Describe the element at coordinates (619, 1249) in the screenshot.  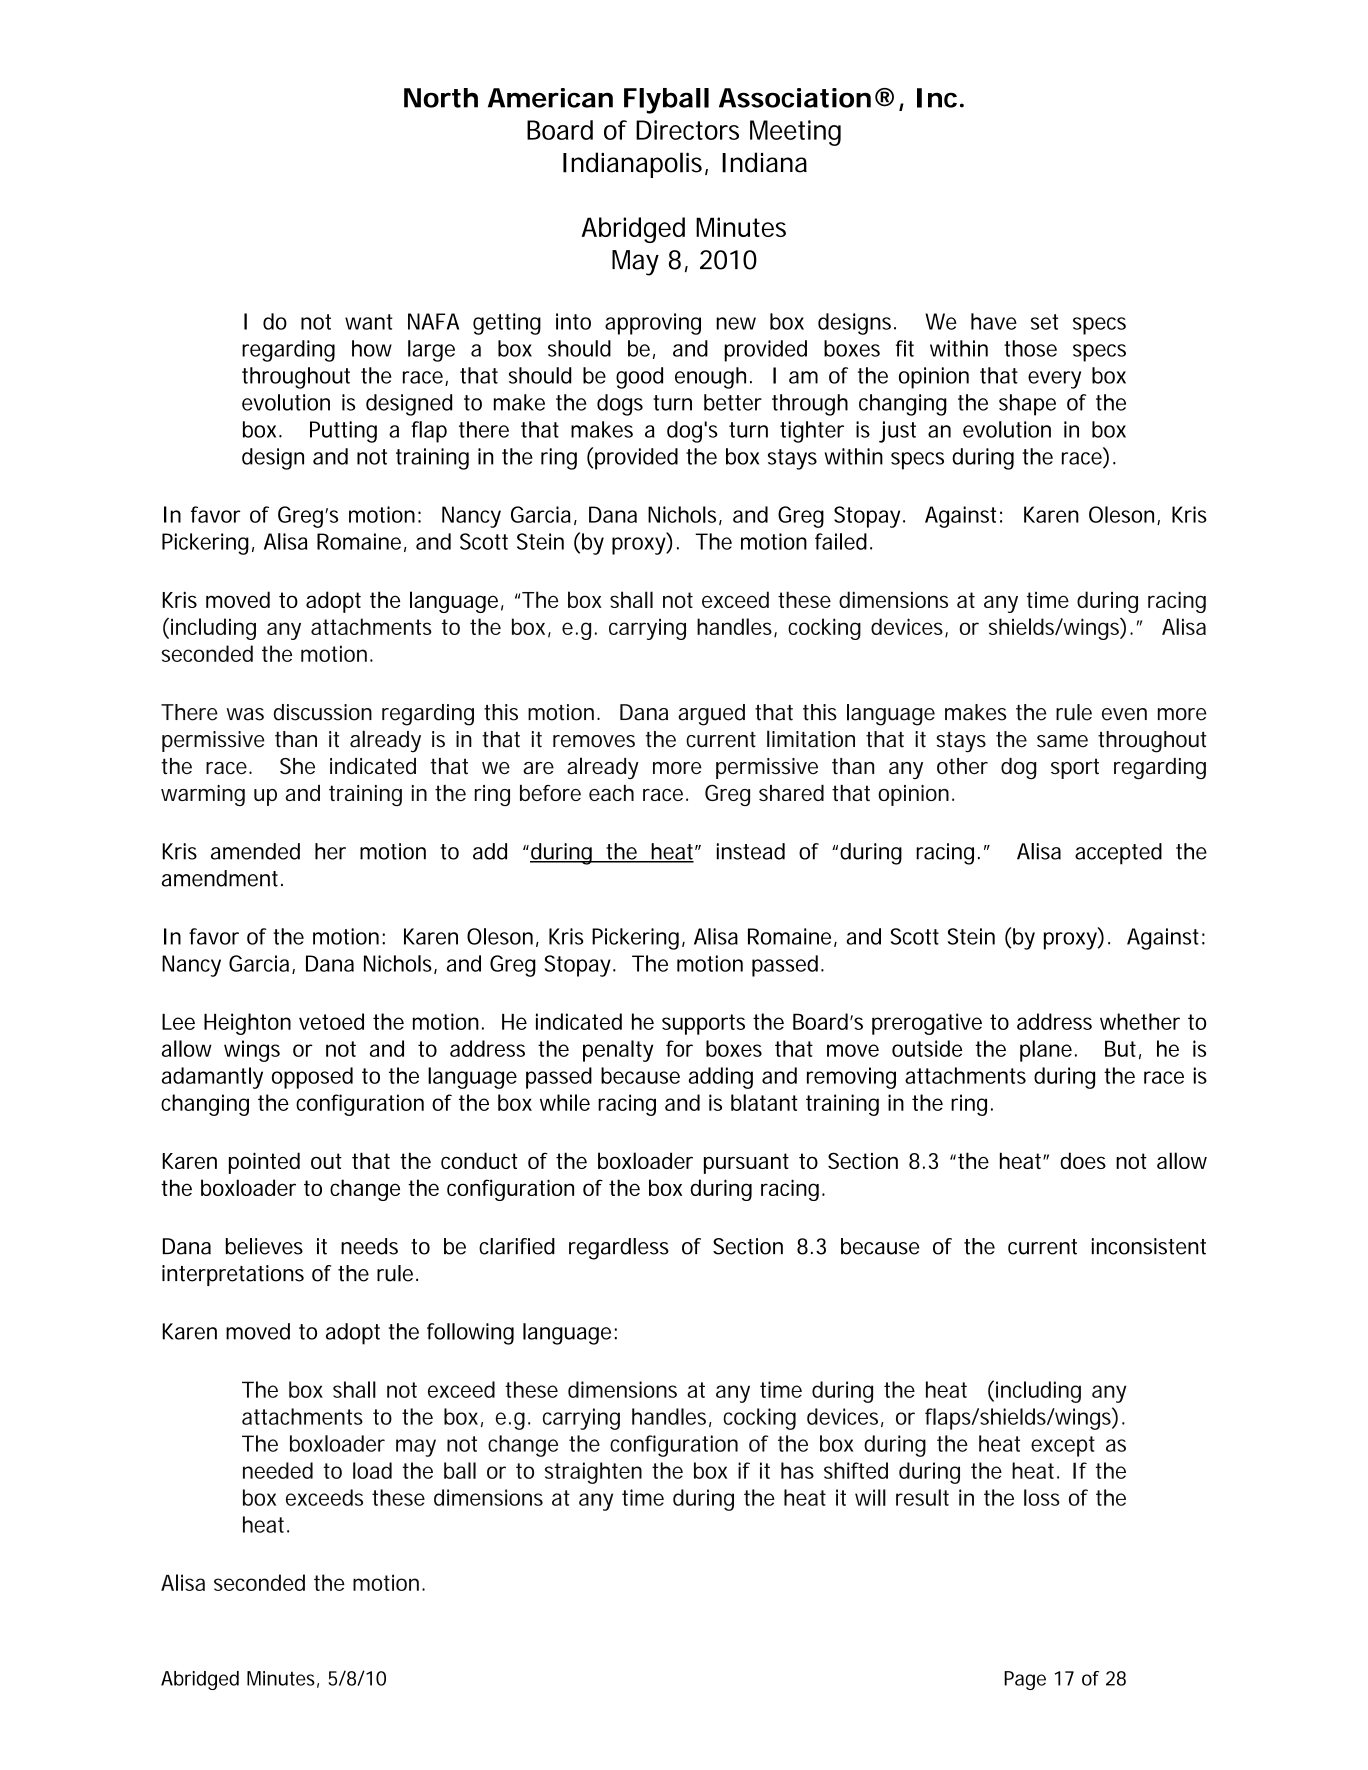
I see `regardless` at that location.
